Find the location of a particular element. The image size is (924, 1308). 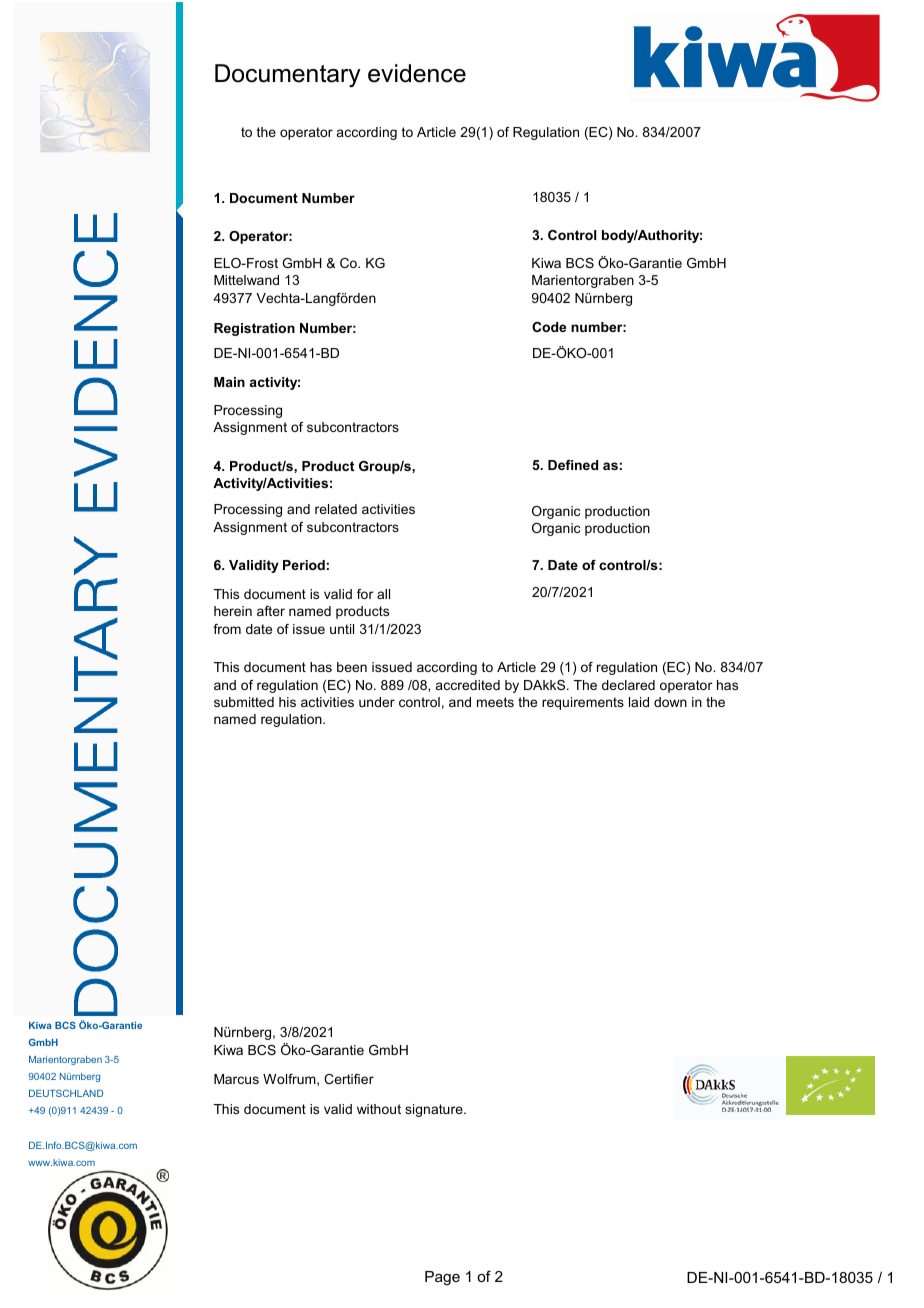

signature is located at coordinates (435, 1110).
